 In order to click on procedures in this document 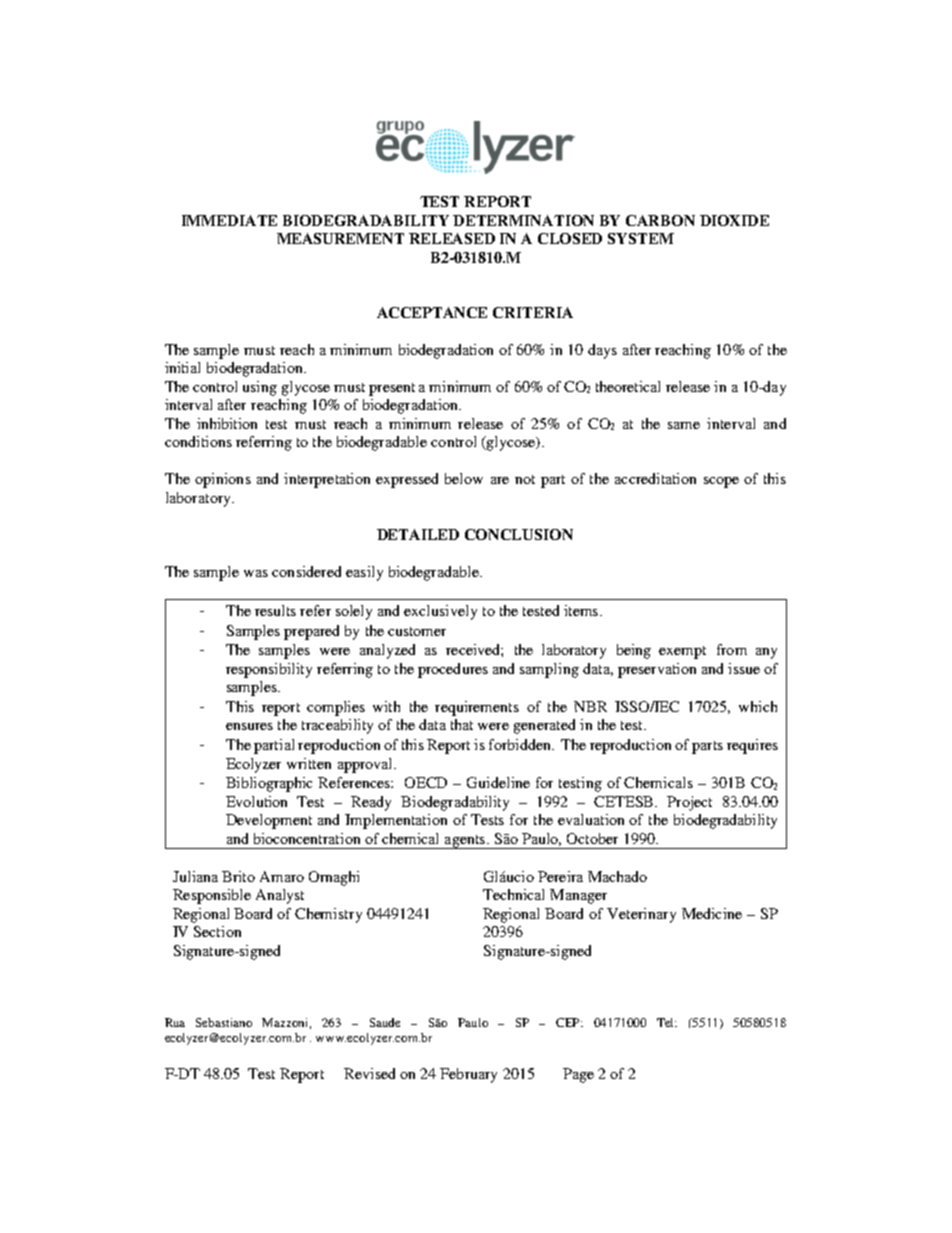, I will do `click(453, 670)`.
